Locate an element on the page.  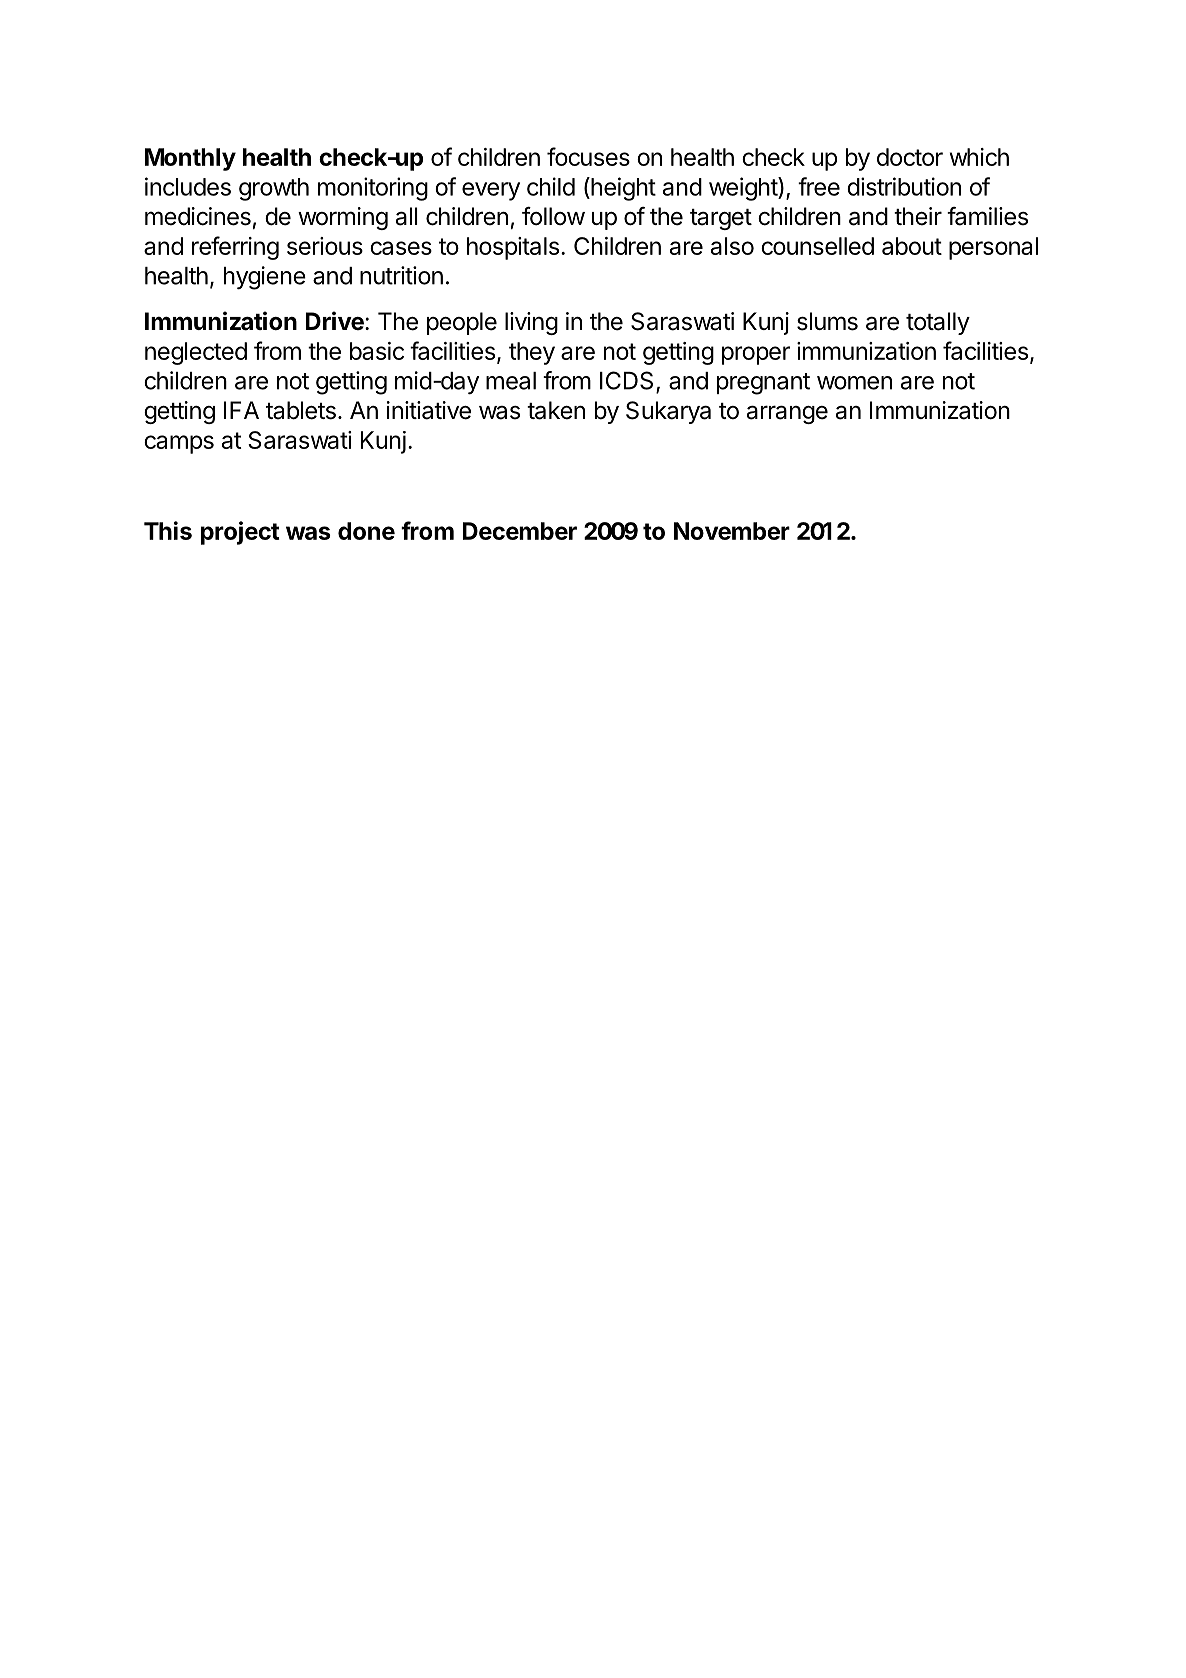
project is located at coordinates (240, 533).
